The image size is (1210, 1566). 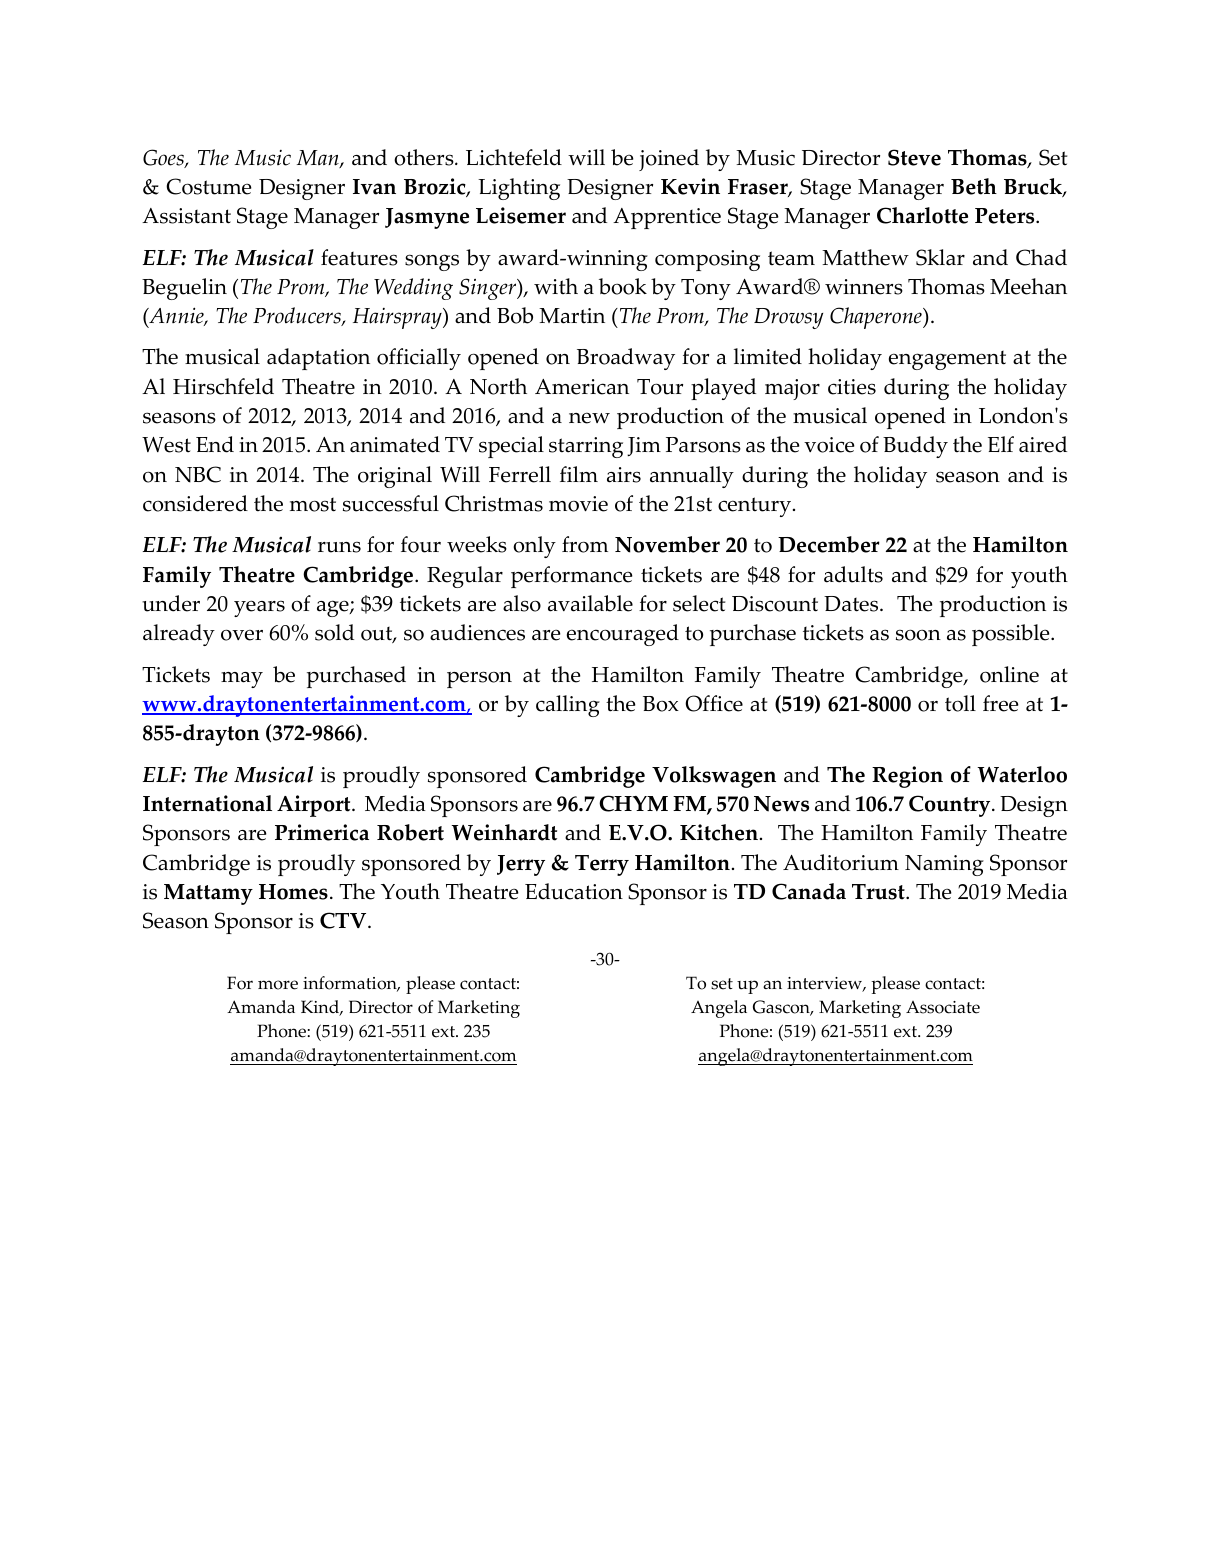 I want to click on toll, so click(x=960, y=703).
